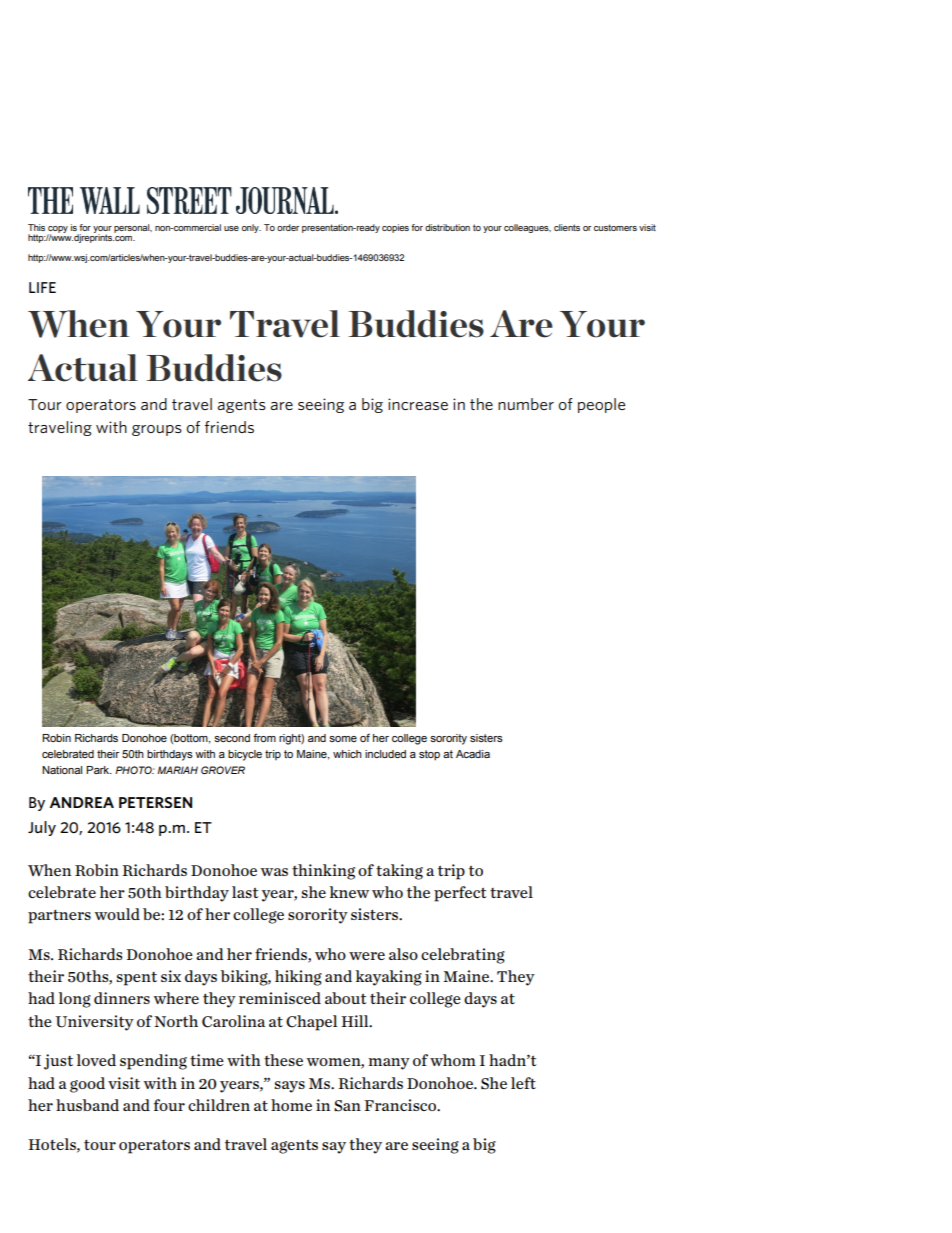  Describe the element at coordinates (87, 1085) in the screenshot. I see `good` at that location.
